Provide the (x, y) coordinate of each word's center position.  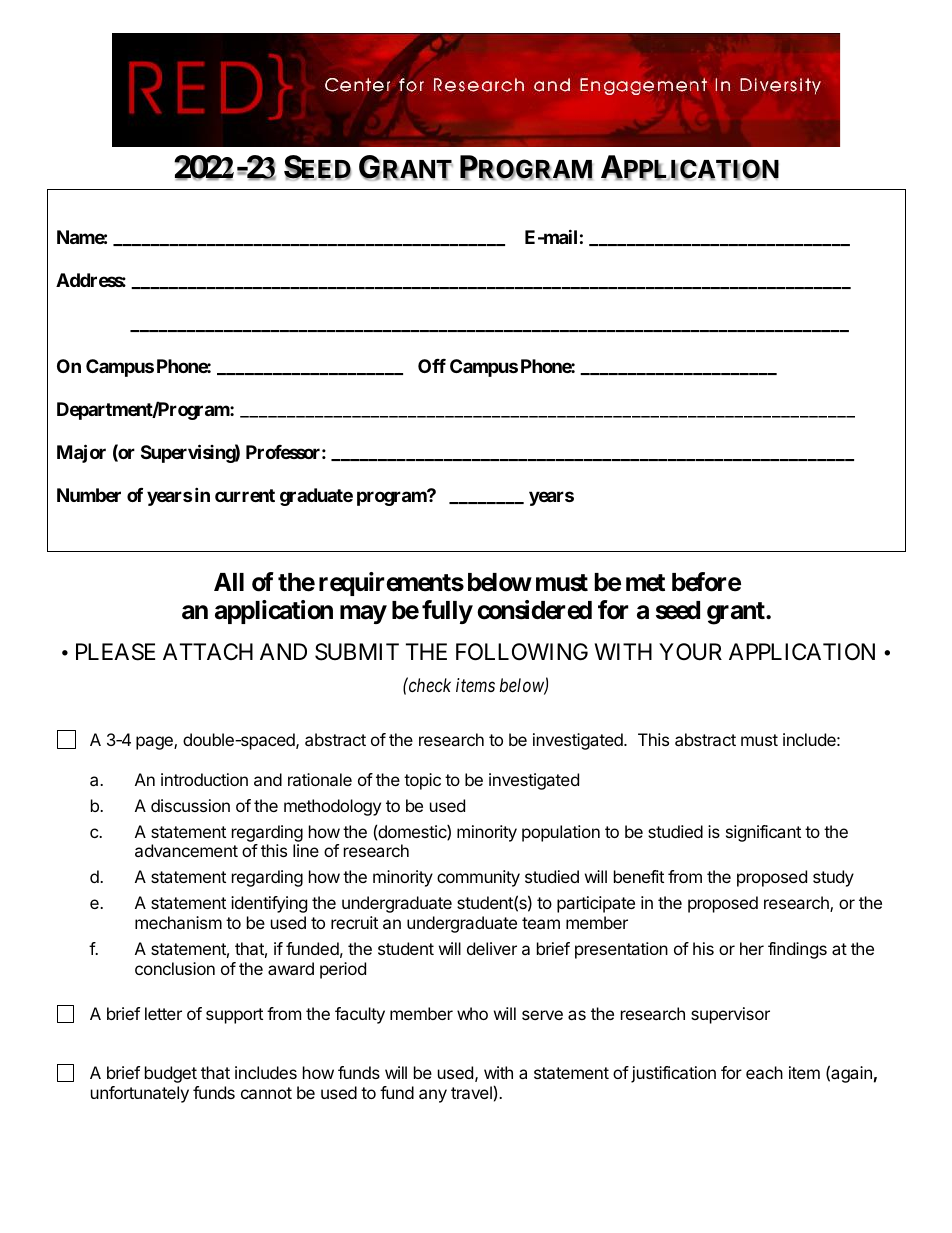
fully (447, 612)
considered (534, 610)
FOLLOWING (522, 652)
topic (422, 781)
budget (171, 1074)
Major (81, 453)
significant (763, 833)
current (245, 495)
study (833, 878)
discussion (190, 805)
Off (432, 366)
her (752, 948)
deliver (492, 948)
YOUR (690, 652)
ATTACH (208, 651)
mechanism (178, 922)
